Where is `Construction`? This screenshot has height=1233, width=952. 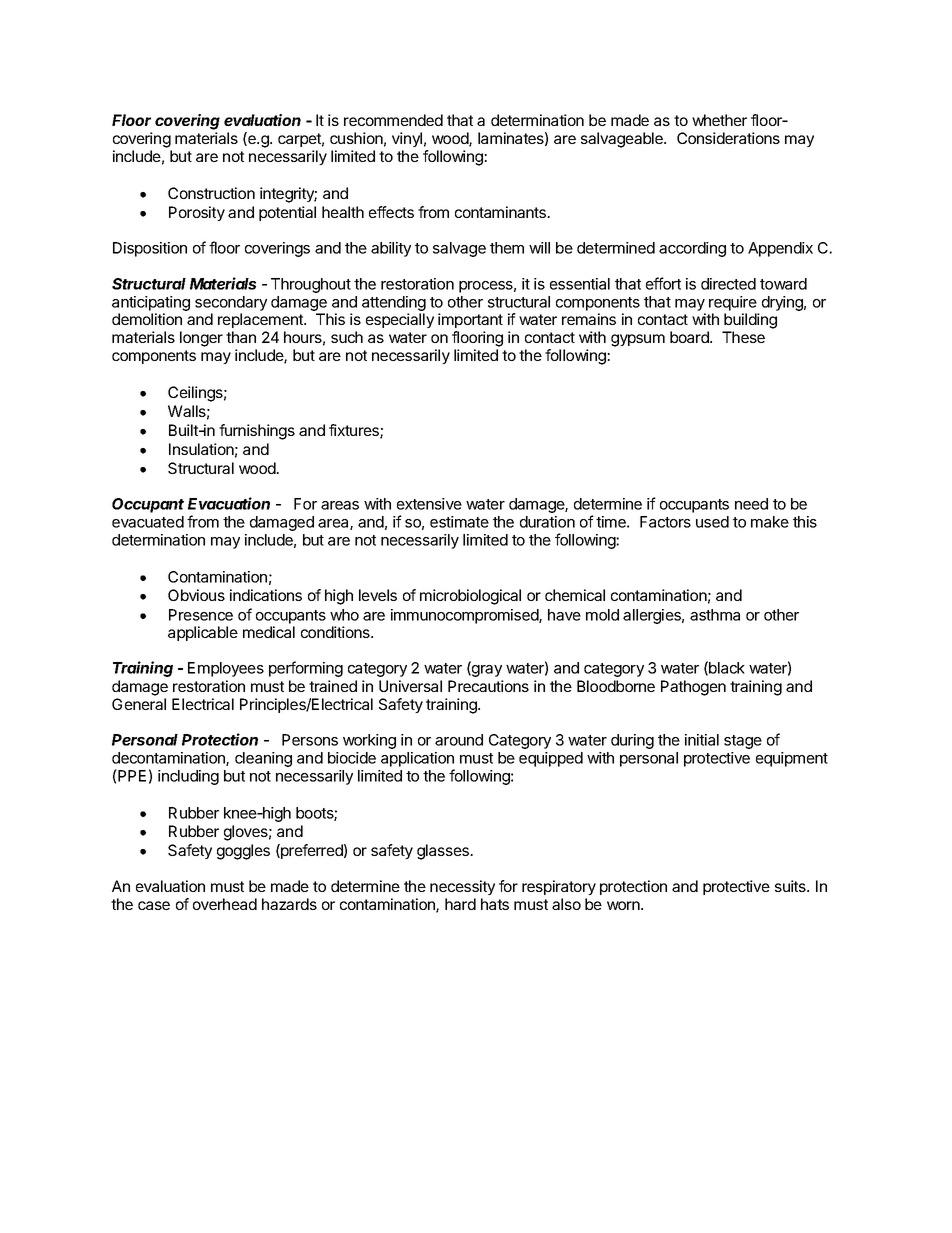 Construction is located at coordinates (211, 193).
